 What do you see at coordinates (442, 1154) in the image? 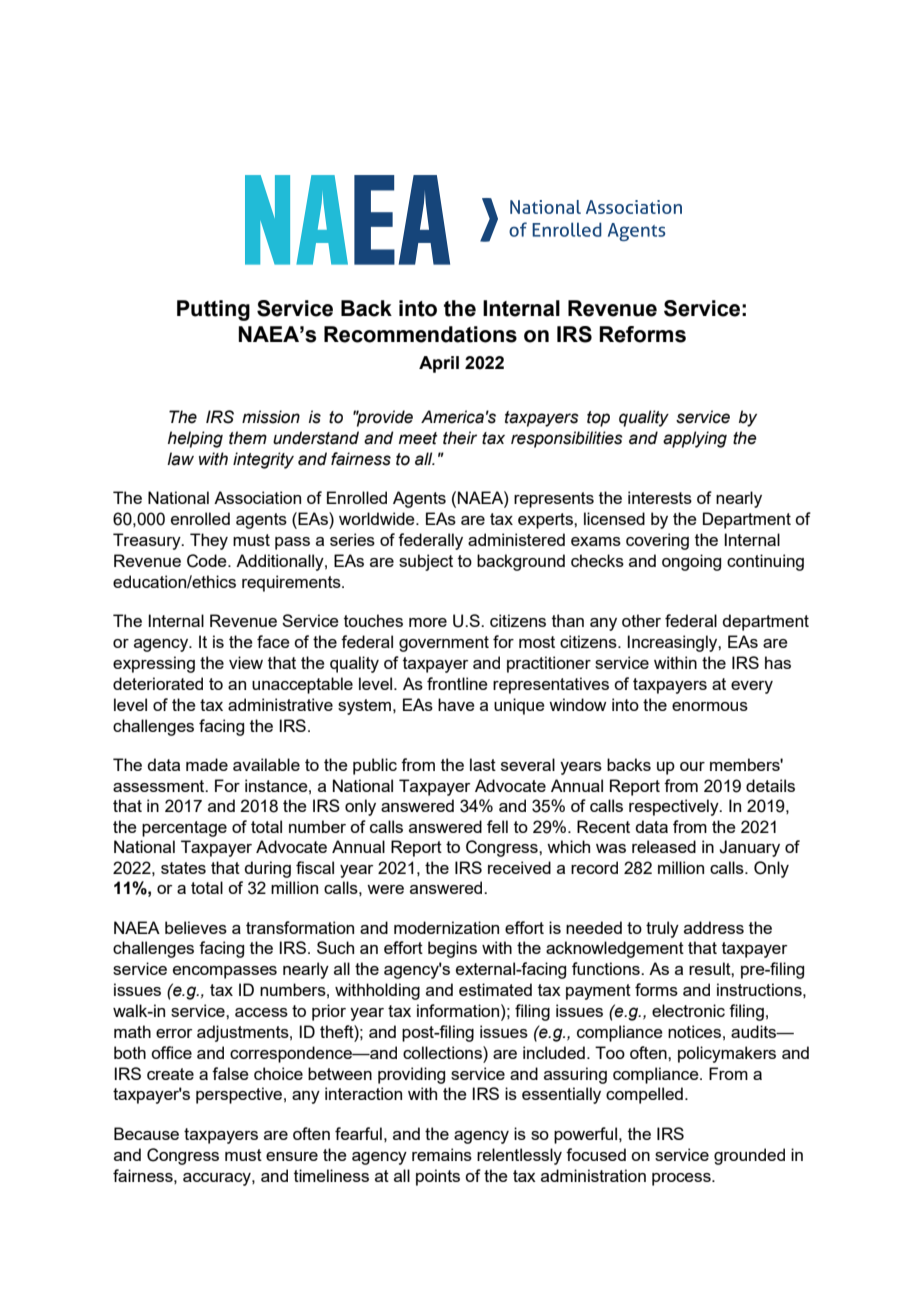
I see `remains` at bounding box center [442, 1154].
